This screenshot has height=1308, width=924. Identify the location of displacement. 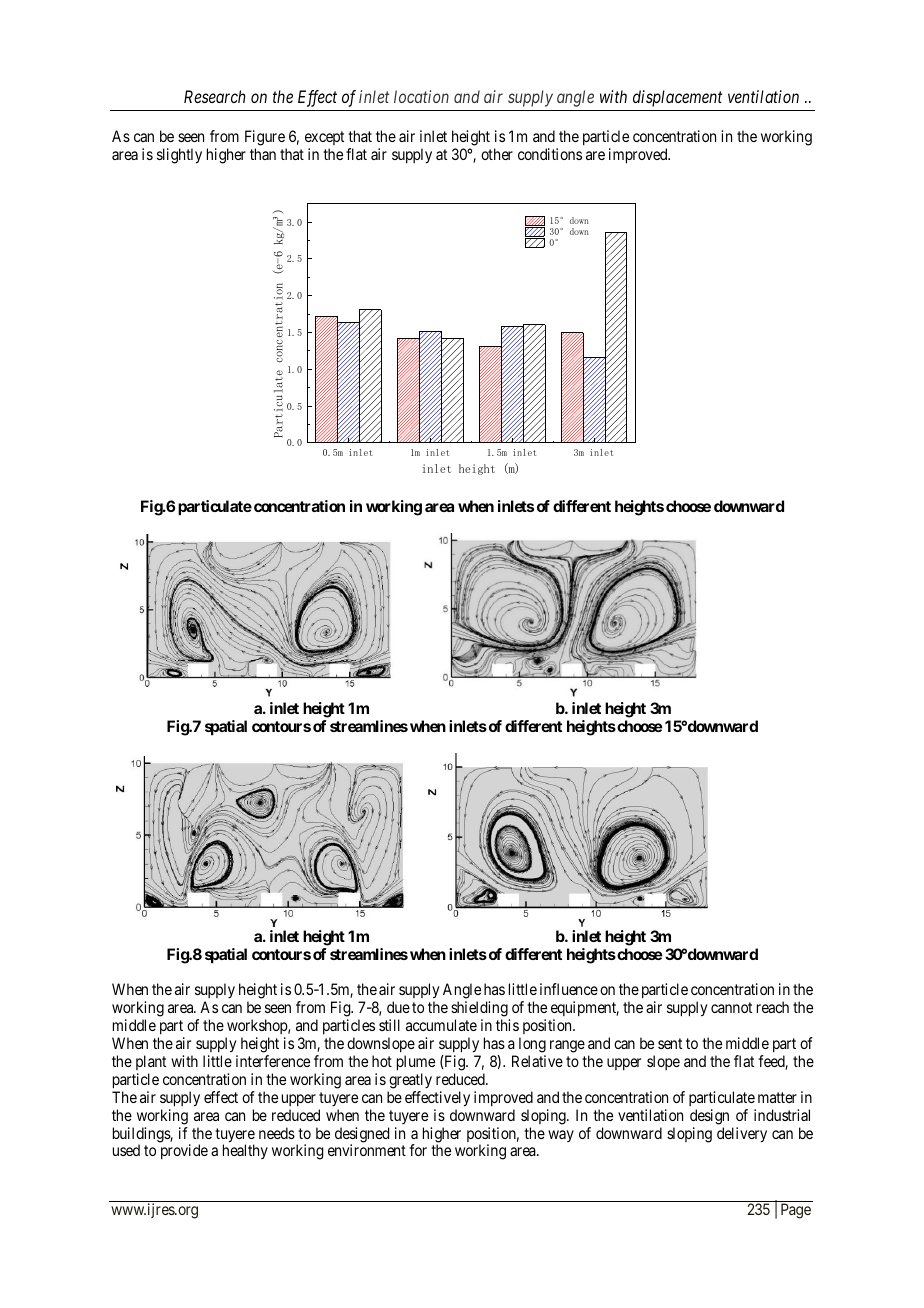
(677, 98).
